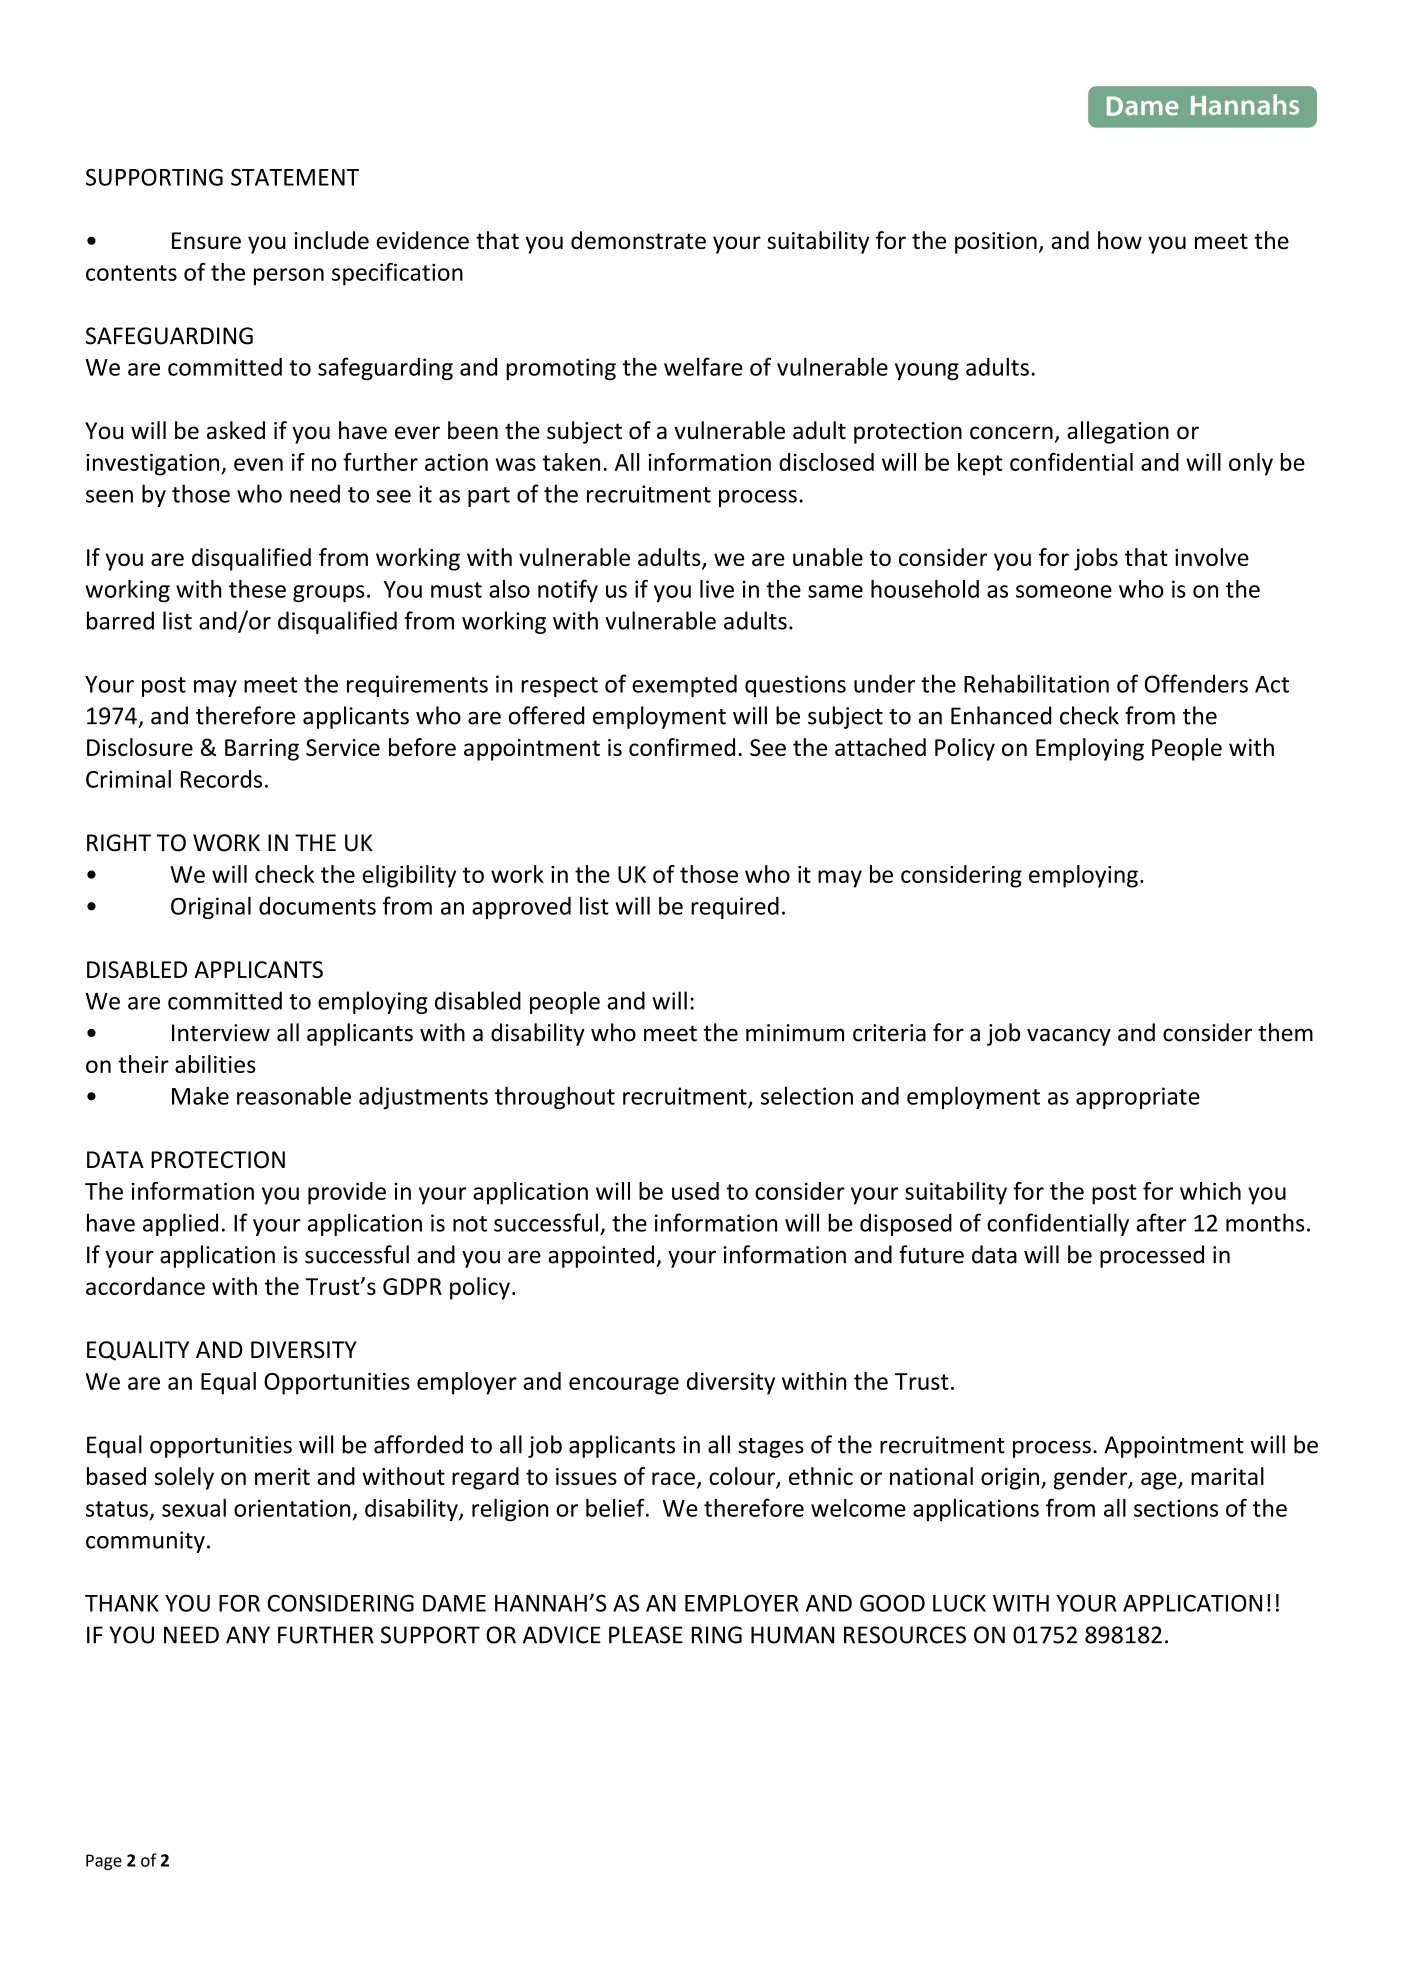 This image has height=1987, width=1405. What do you see at coordinates (221, 779) in the image?
I see `Records` at bounding box center [221, 779].
